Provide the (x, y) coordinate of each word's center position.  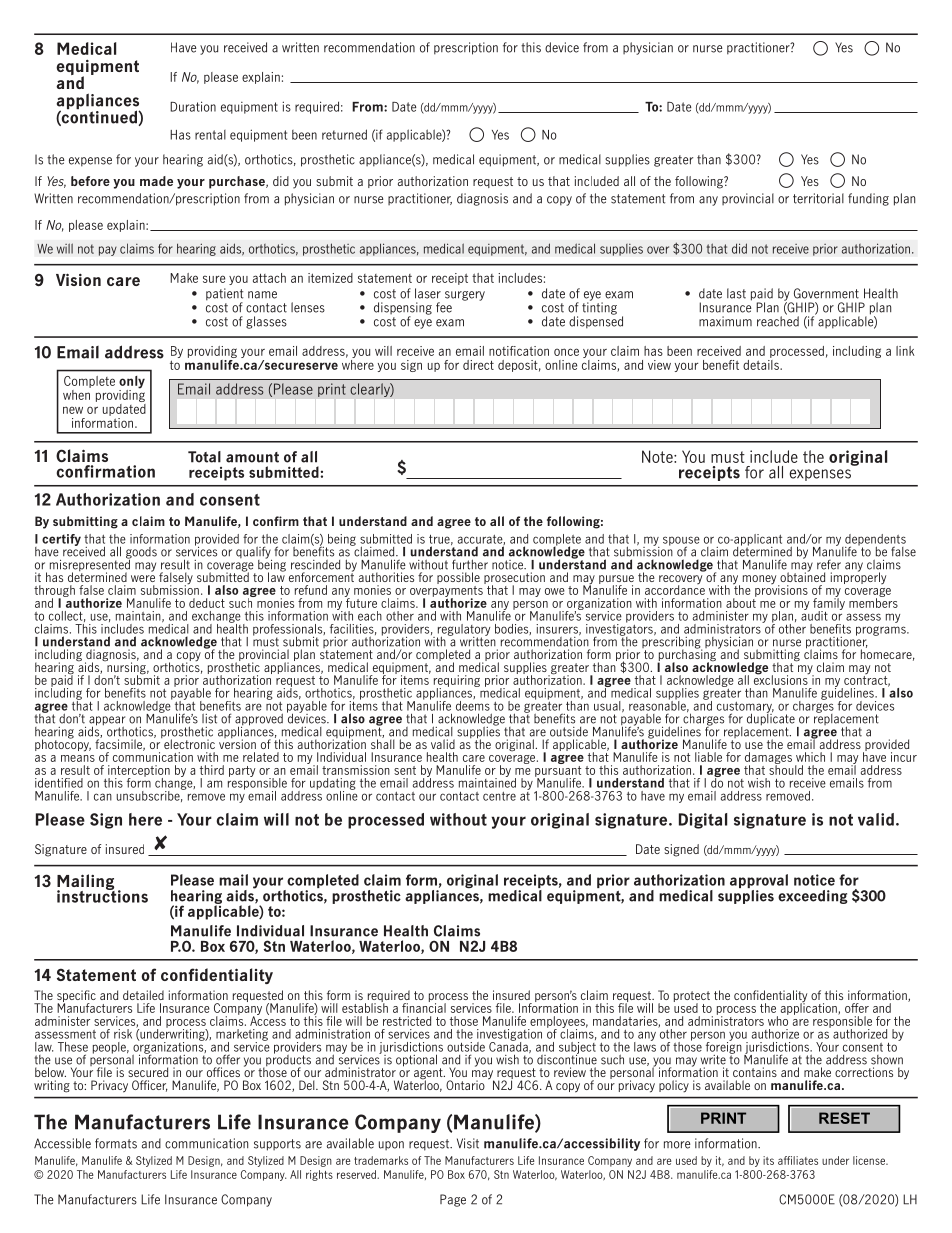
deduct (207, 603)
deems (473, 704)
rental (210, 135)
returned (344, 134)
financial (424, 1007)
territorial (818, 198)
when (77, 393)
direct (478, 365)
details (762, 363)
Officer (150, 1086)
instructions (102, 895)
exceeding (813, 897)
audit (814, 614)
